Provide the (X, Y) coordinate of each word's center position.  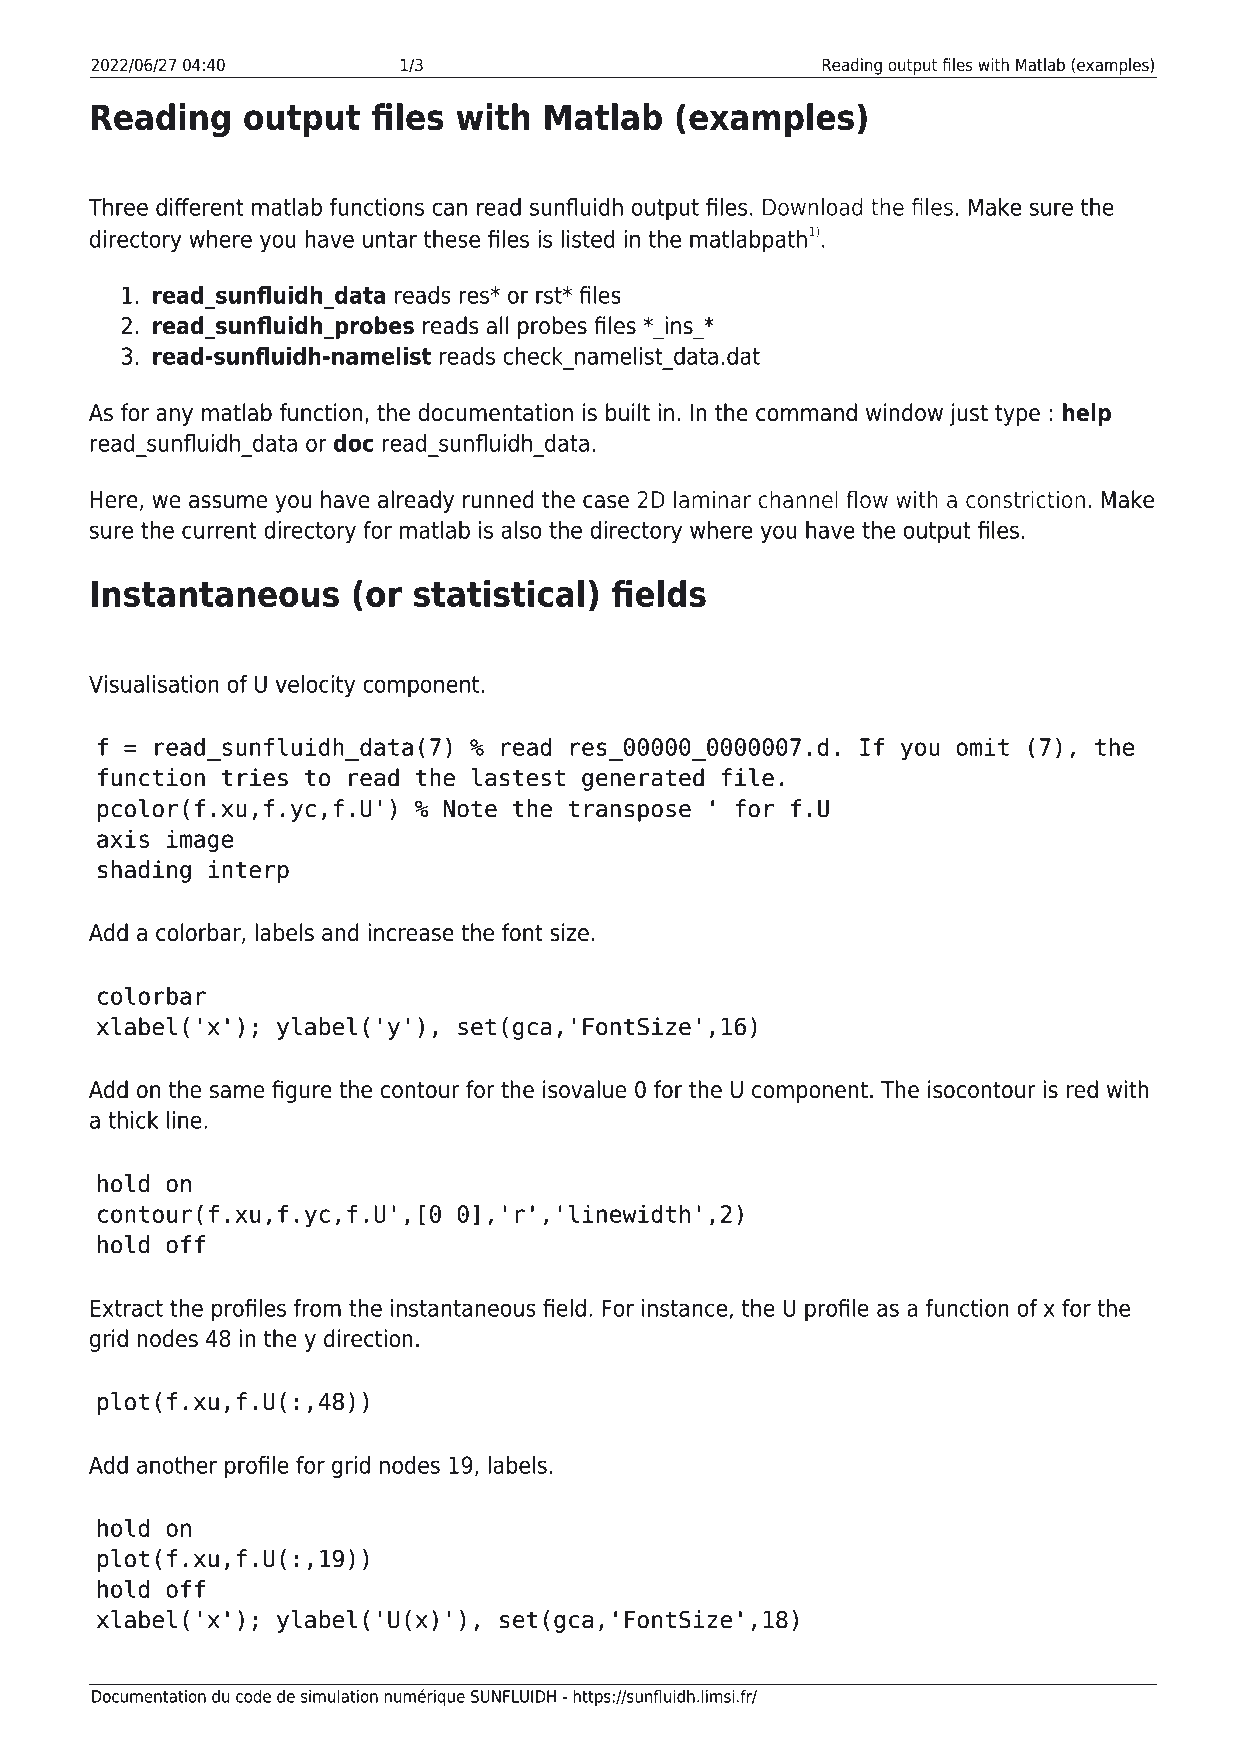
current (219, 530)
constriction (1025, 499)
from (317, 1308)
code (253, 1696)
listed (588, 239)
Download (813, 207)
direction (368, 1338)
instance (684, 1308)
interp (248, 871)
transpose (629, 811)
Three (118, 207)
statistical (499, 593)
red (1082, 1089)
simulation (339, 1696)
